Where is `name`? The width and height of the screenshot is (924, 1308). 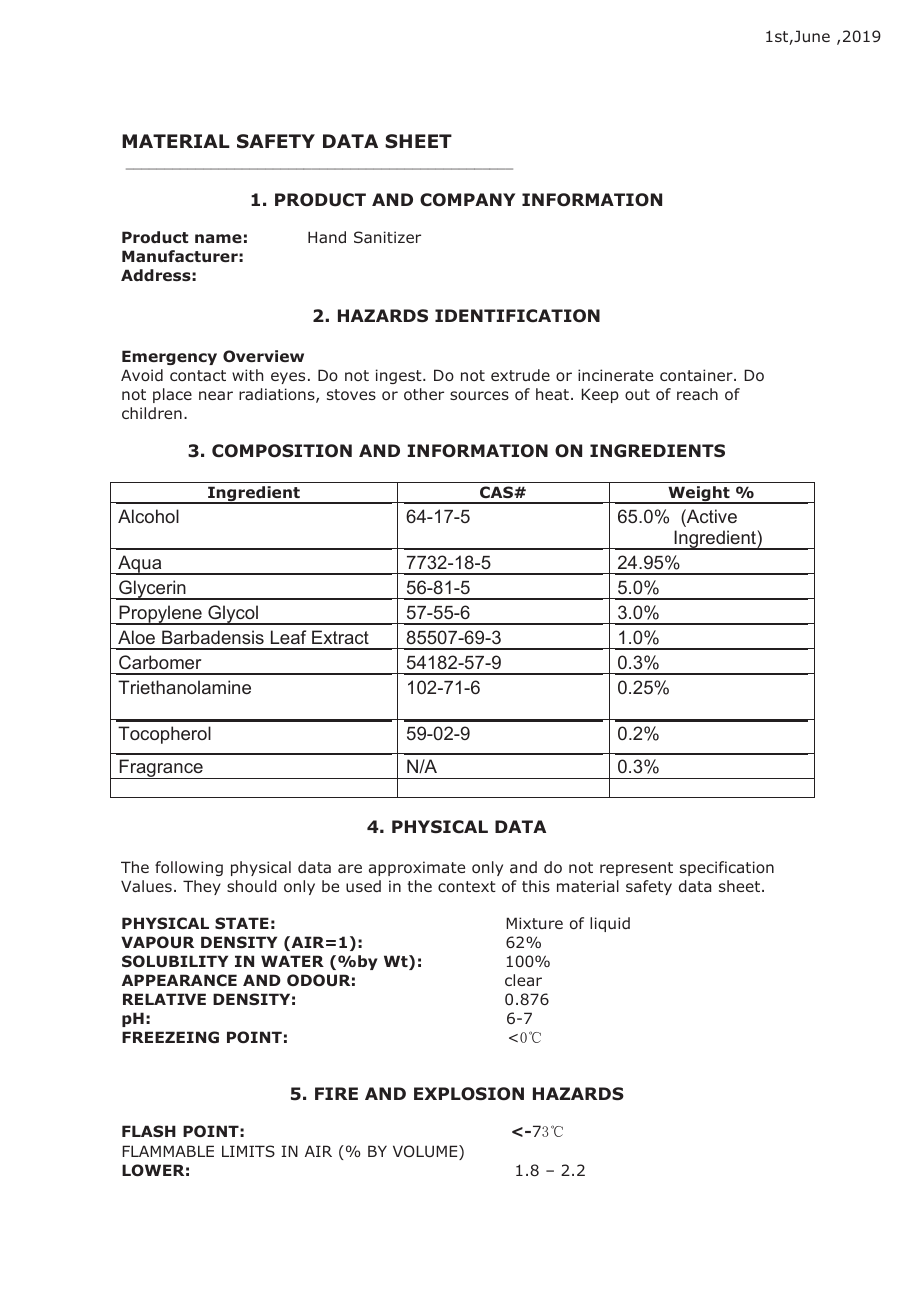
name is located at coordinates (218, 238).
